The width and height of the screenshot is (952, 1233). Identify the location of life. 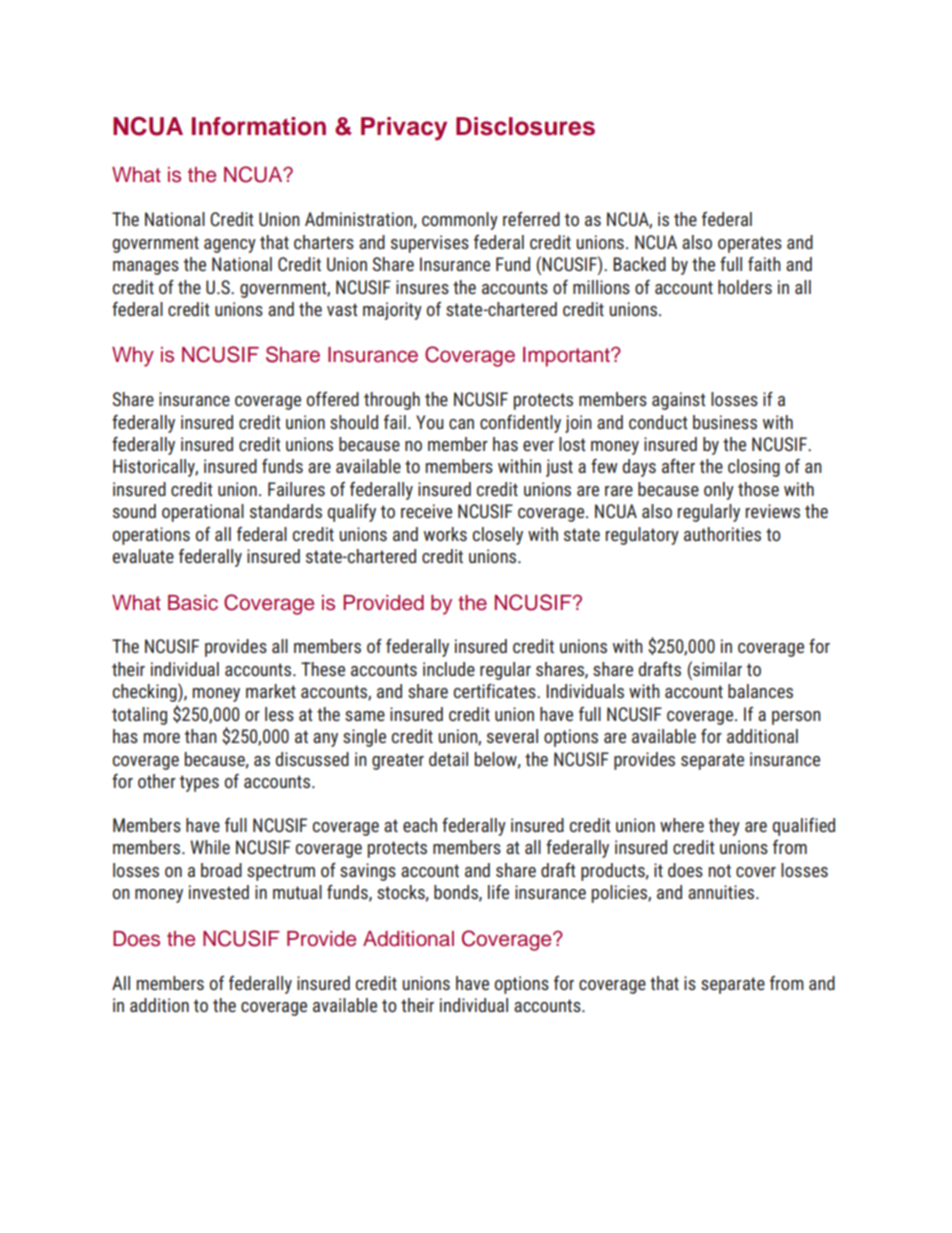
(498, 892).
